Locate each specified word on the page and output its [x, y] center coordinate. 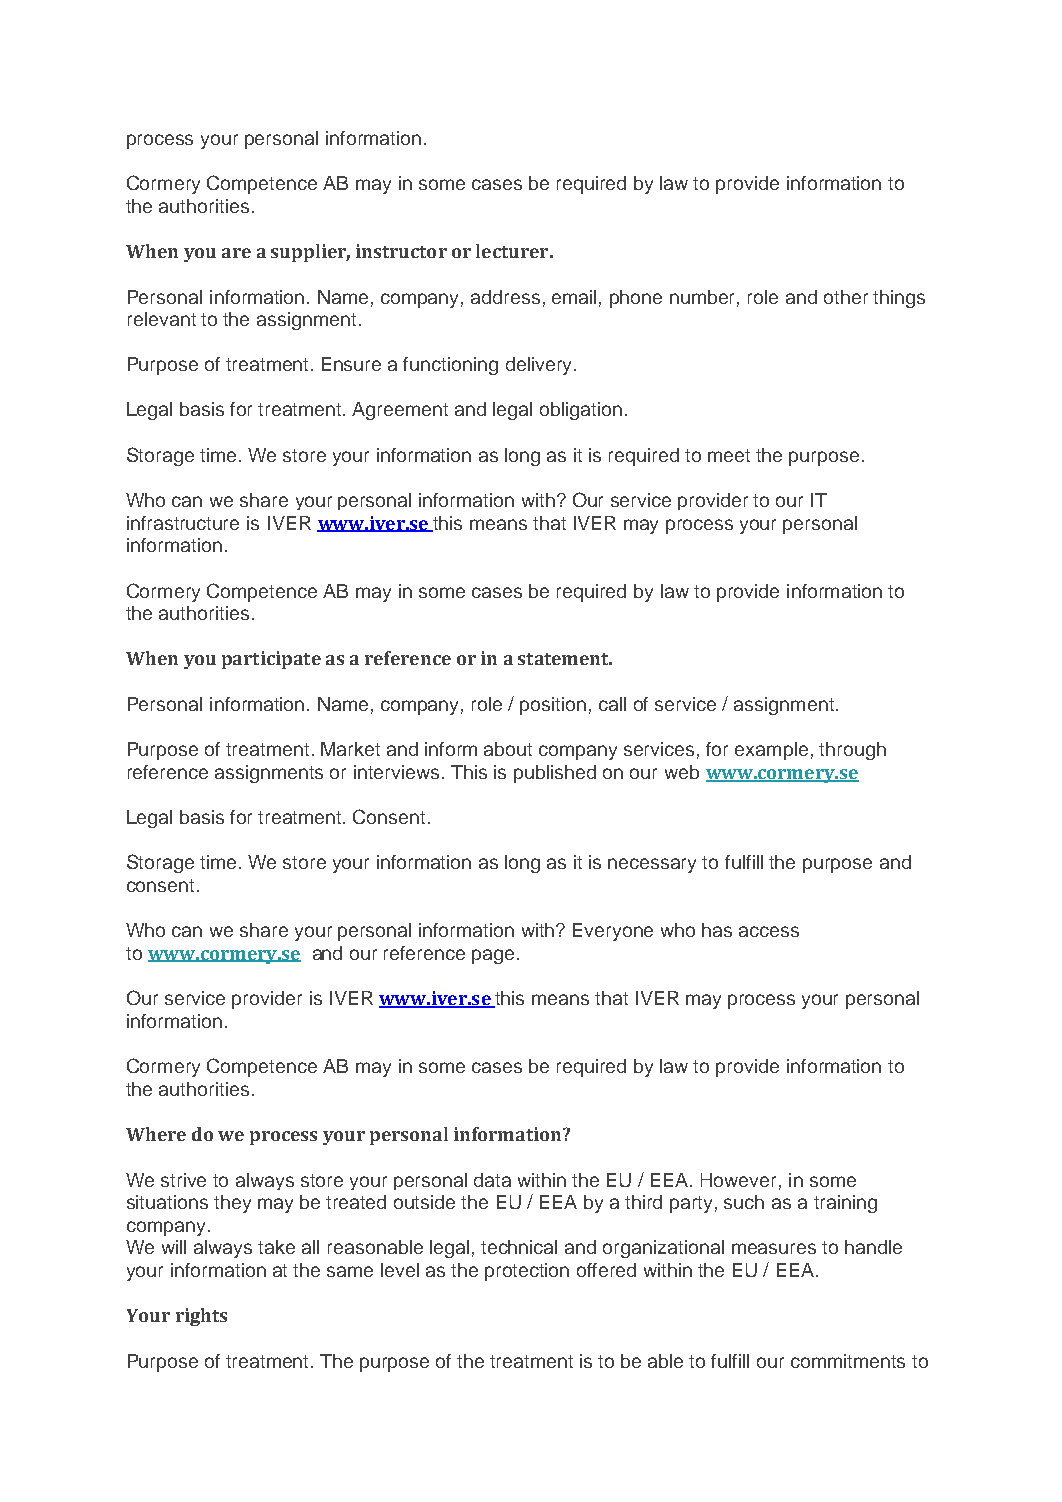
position [553, 706]
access [769, 931]
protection [527, 1272]
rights [201, 1317]
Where [156, 1134]
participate [271, 660]
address [505, 297]
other [846, 297]
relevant [162, 319]
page [493, 956]
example [771, 751]
